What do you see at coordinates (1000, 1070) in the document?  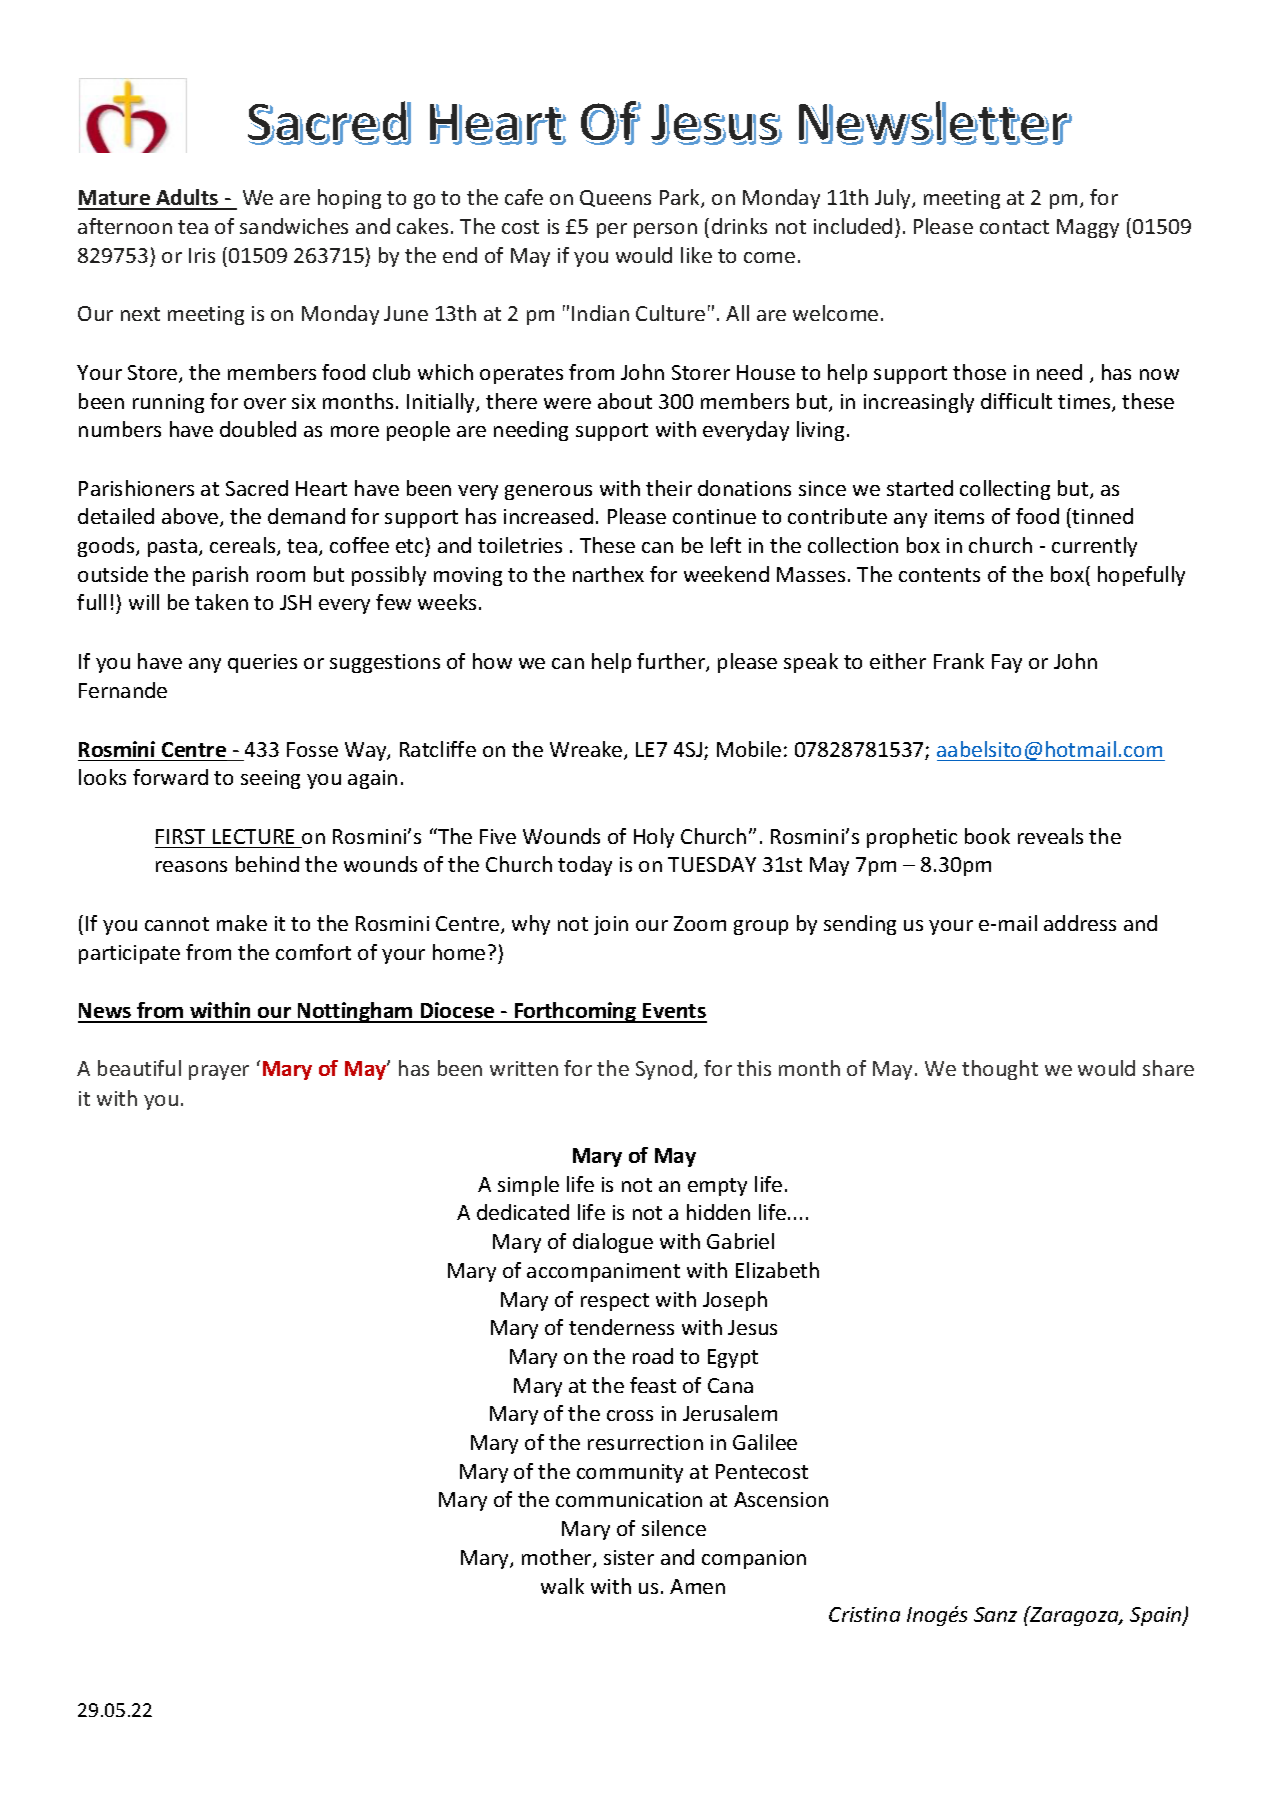 I see `thought` at bounding box center [1000, 1070].
